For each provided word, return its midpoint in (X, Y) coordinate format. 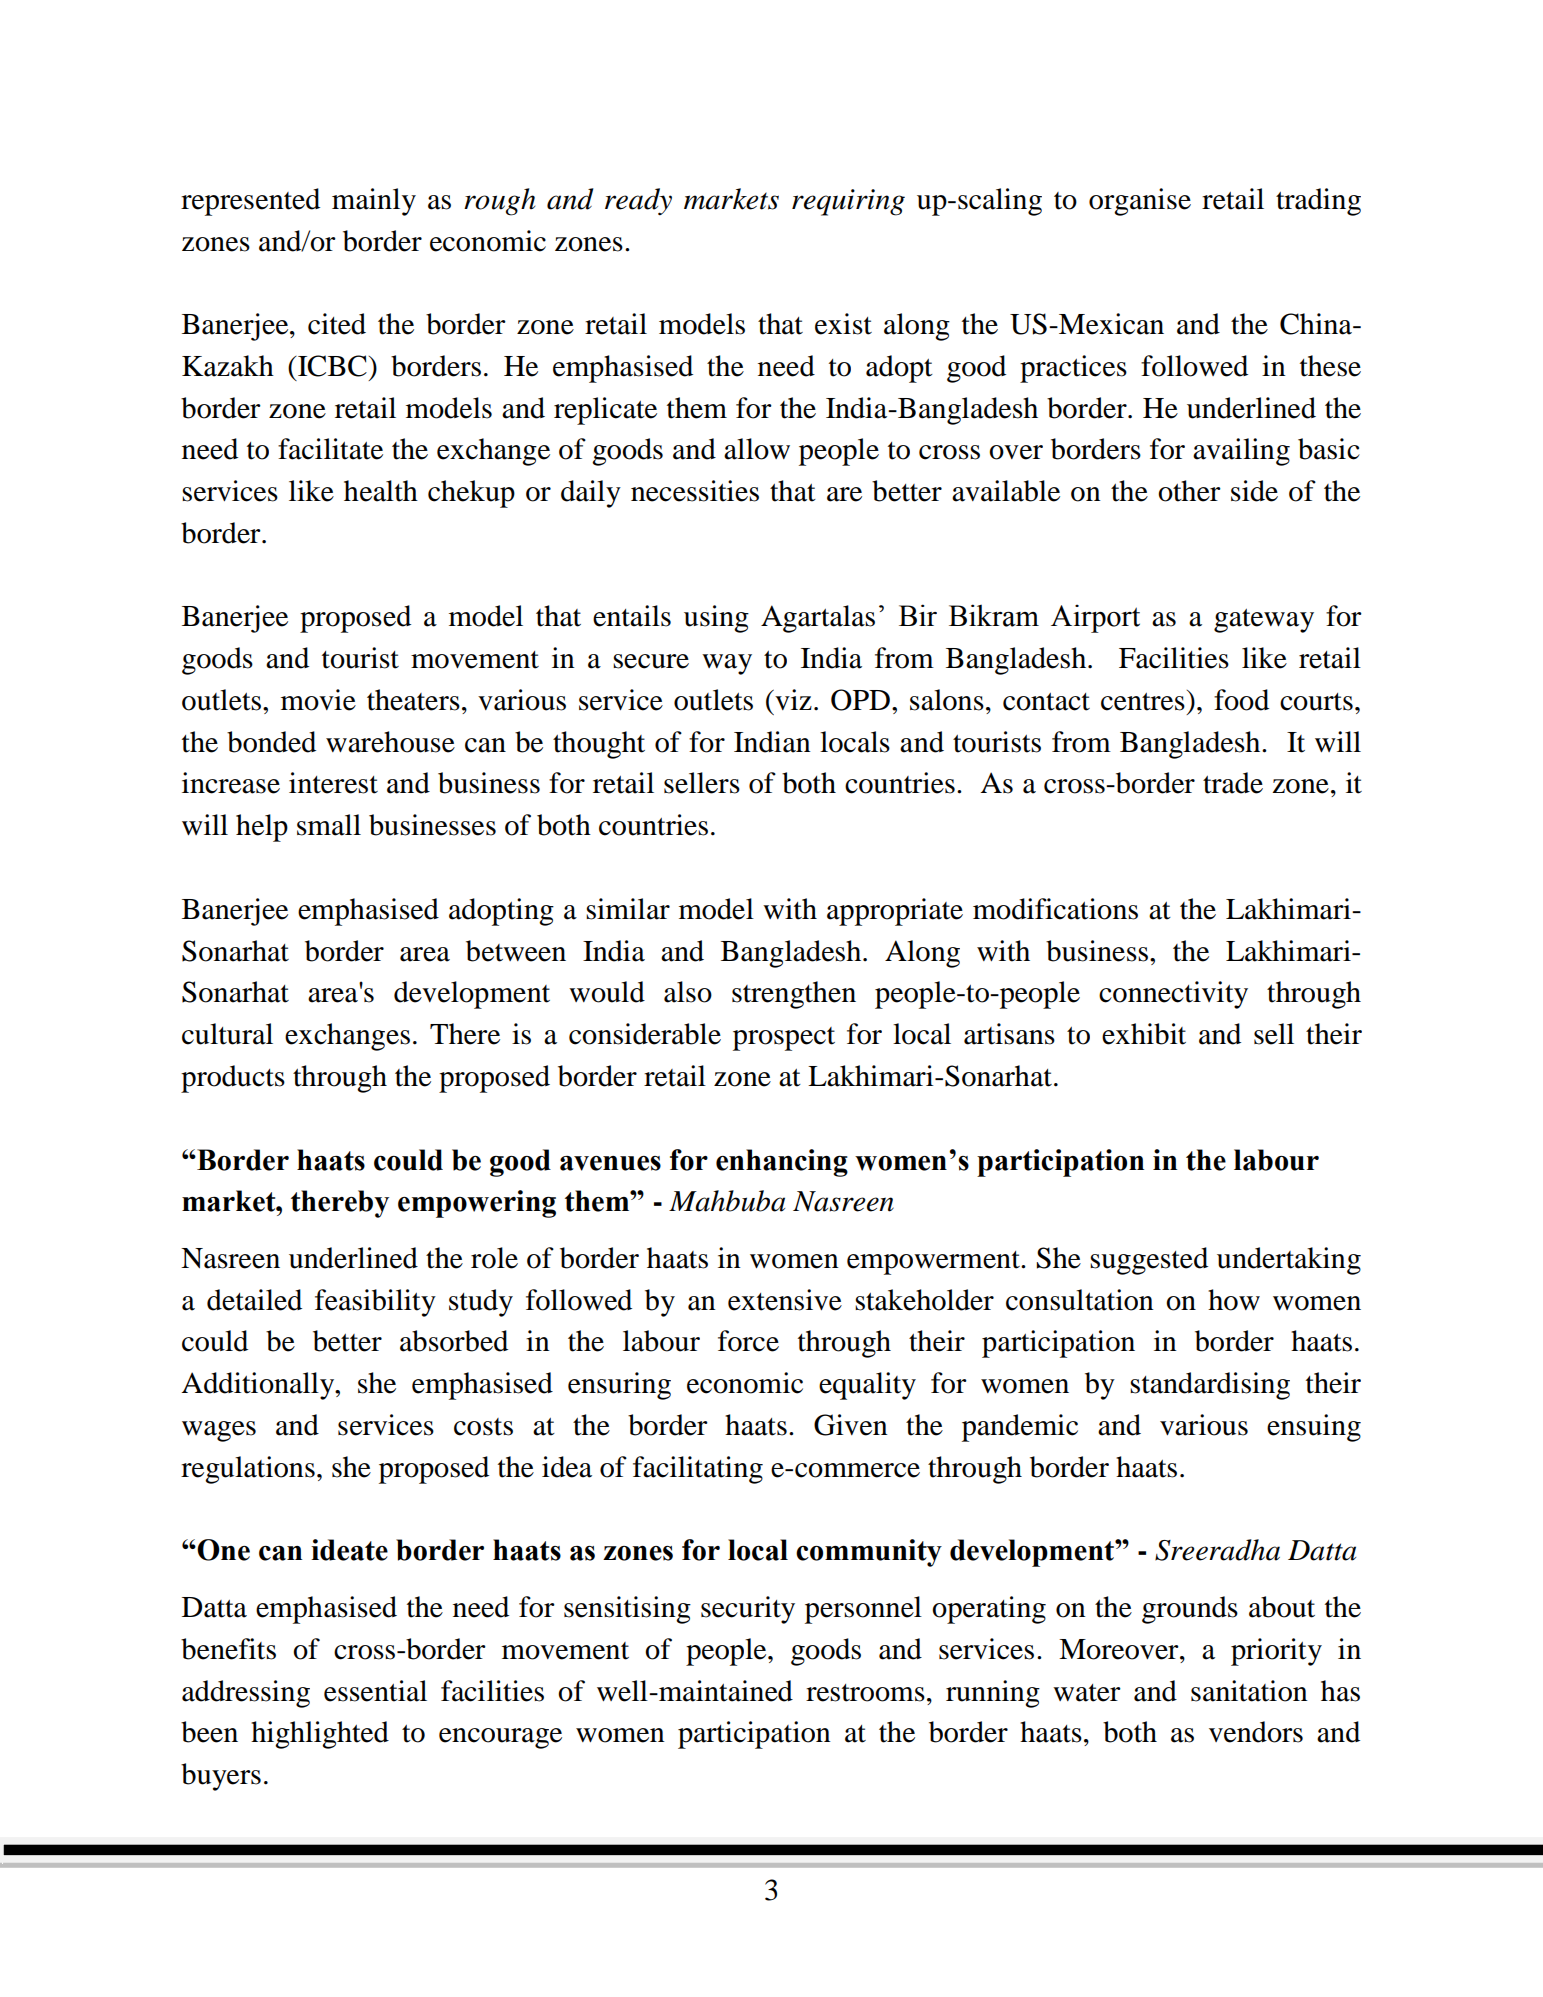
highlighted (320, 1735)
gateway (1264, 621)
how (1234, 1300)
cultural (227, 1034)
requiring (848, 202)
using (716, 619)
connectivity (1173, 995)
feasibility (375, 1303)
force (748, 1341)
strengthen (794, 995)
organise (1140, 202)
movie (318, 700)
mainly (374, 202)
